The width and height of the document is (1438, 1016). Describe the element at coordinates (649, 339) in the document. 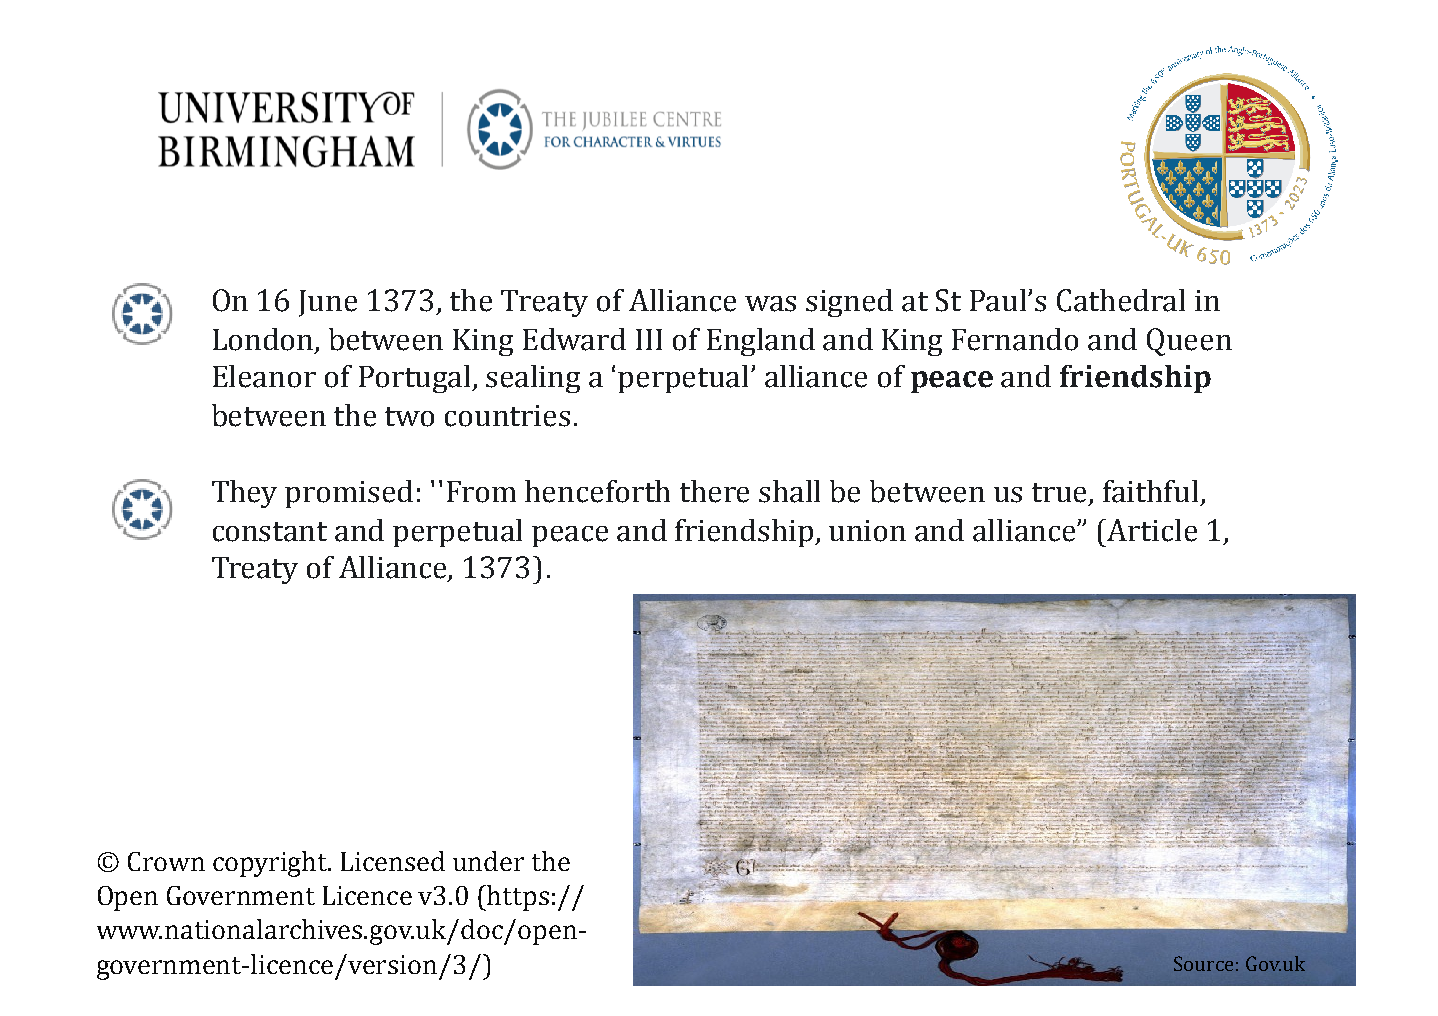

I see `III` at that location.
